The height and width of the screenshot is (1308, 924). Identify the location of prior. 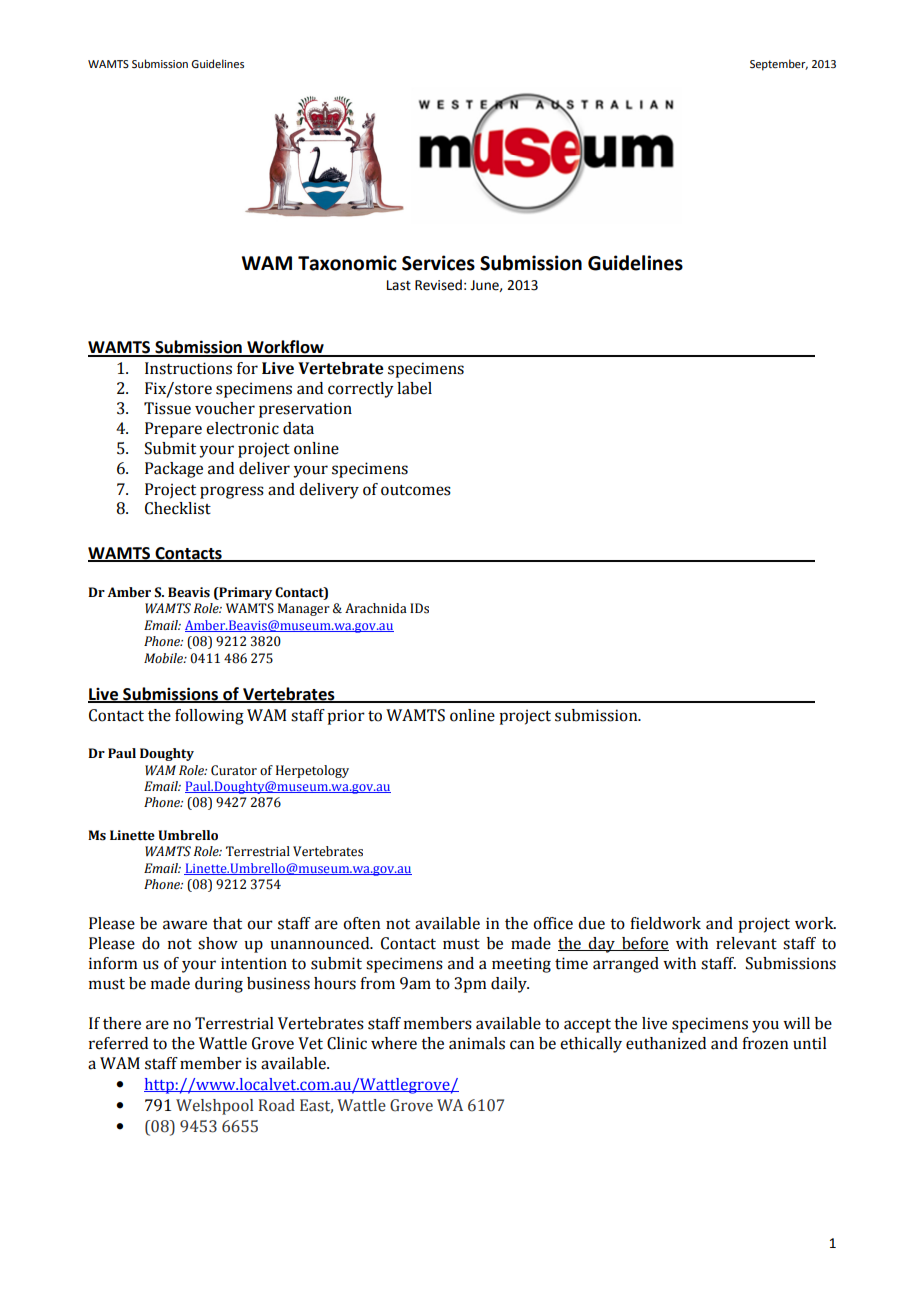
(346, 717).
